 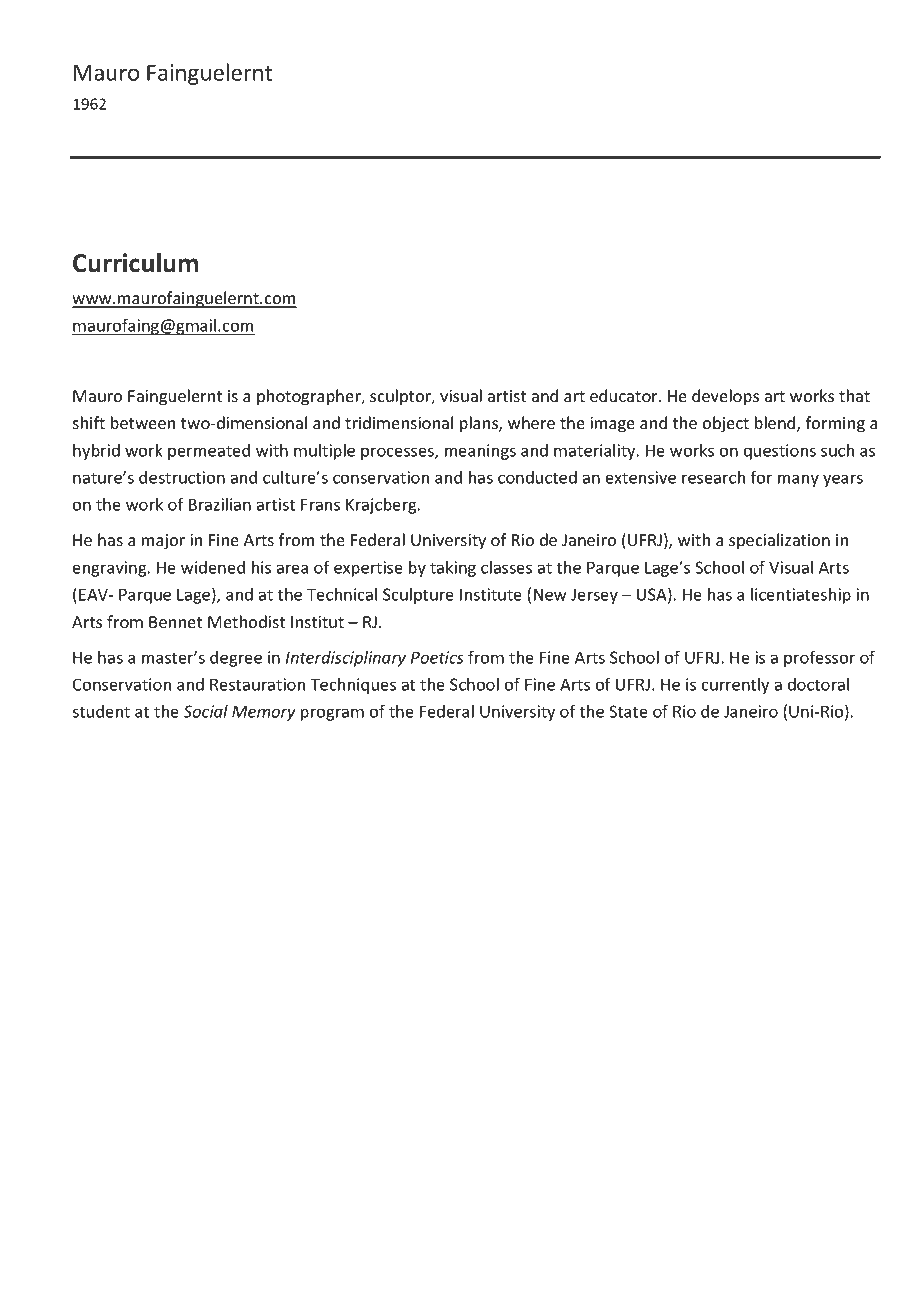 I want to click on between, so click(x=143, y=422).
